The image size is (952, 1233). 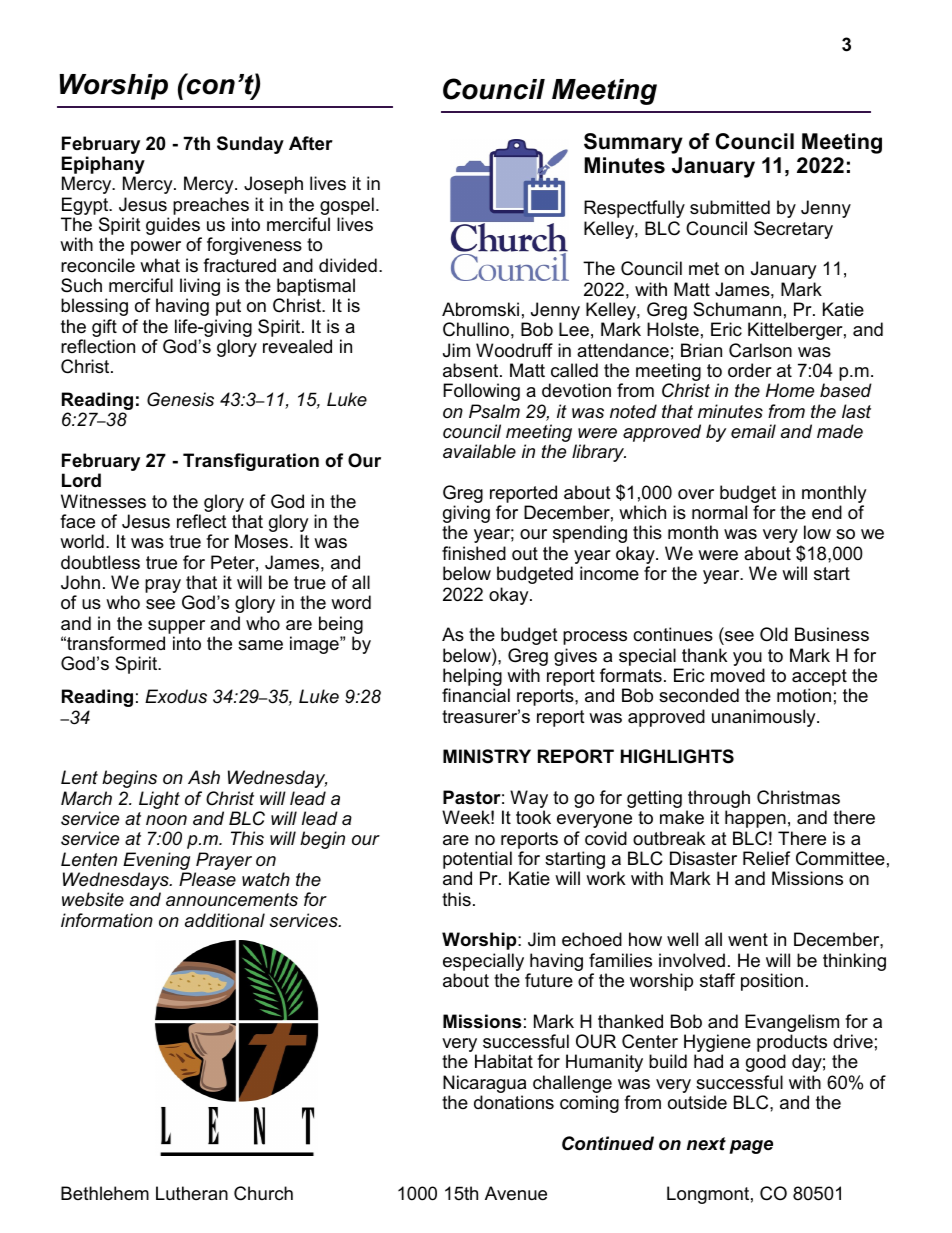 What do you see at coordinates (477, 861) in the screenshot?
I see `potential` at bounding box center [477, 861].
